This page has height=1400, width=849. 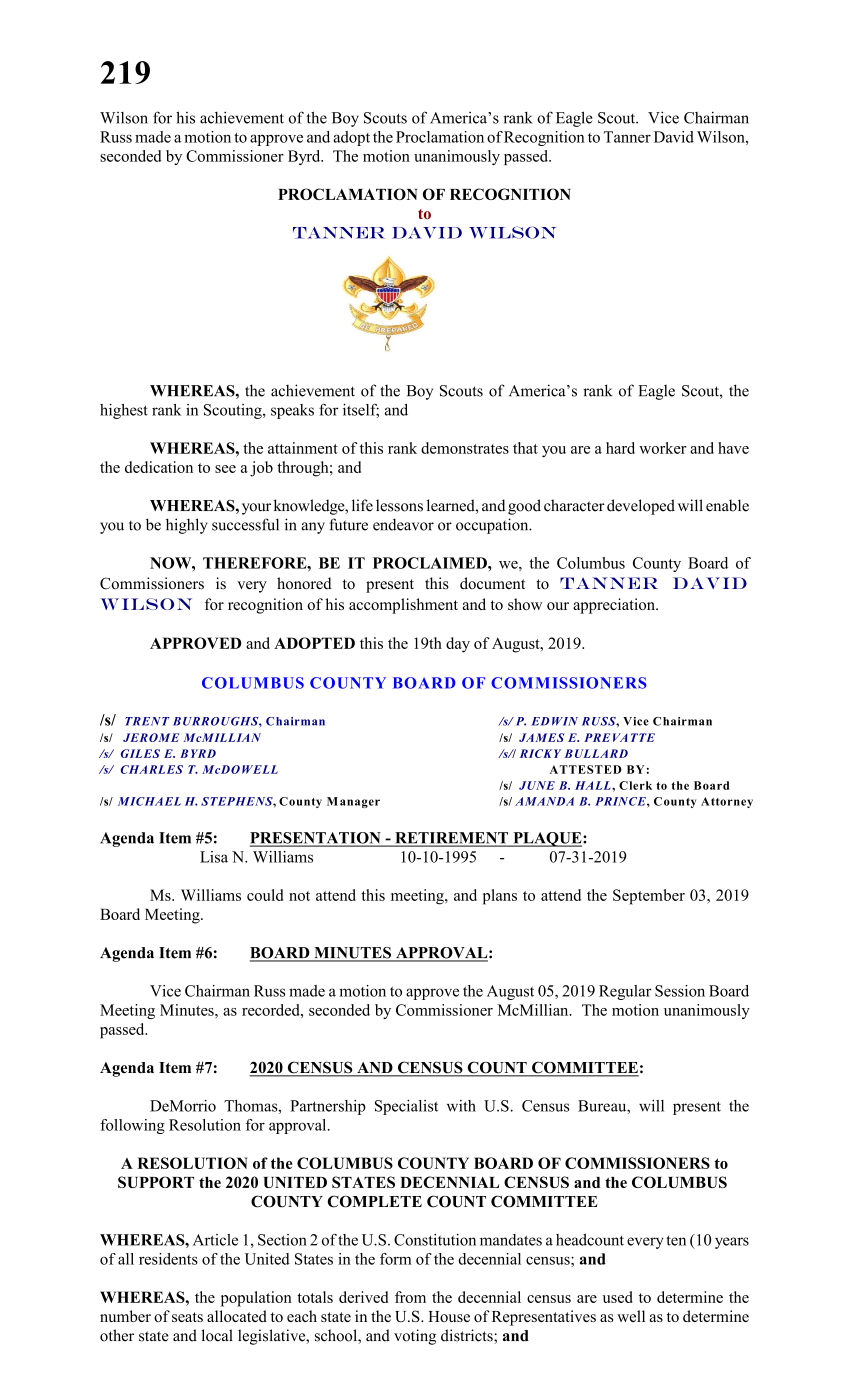 I want to click on BULLARD, so click(x=596, y=753).
